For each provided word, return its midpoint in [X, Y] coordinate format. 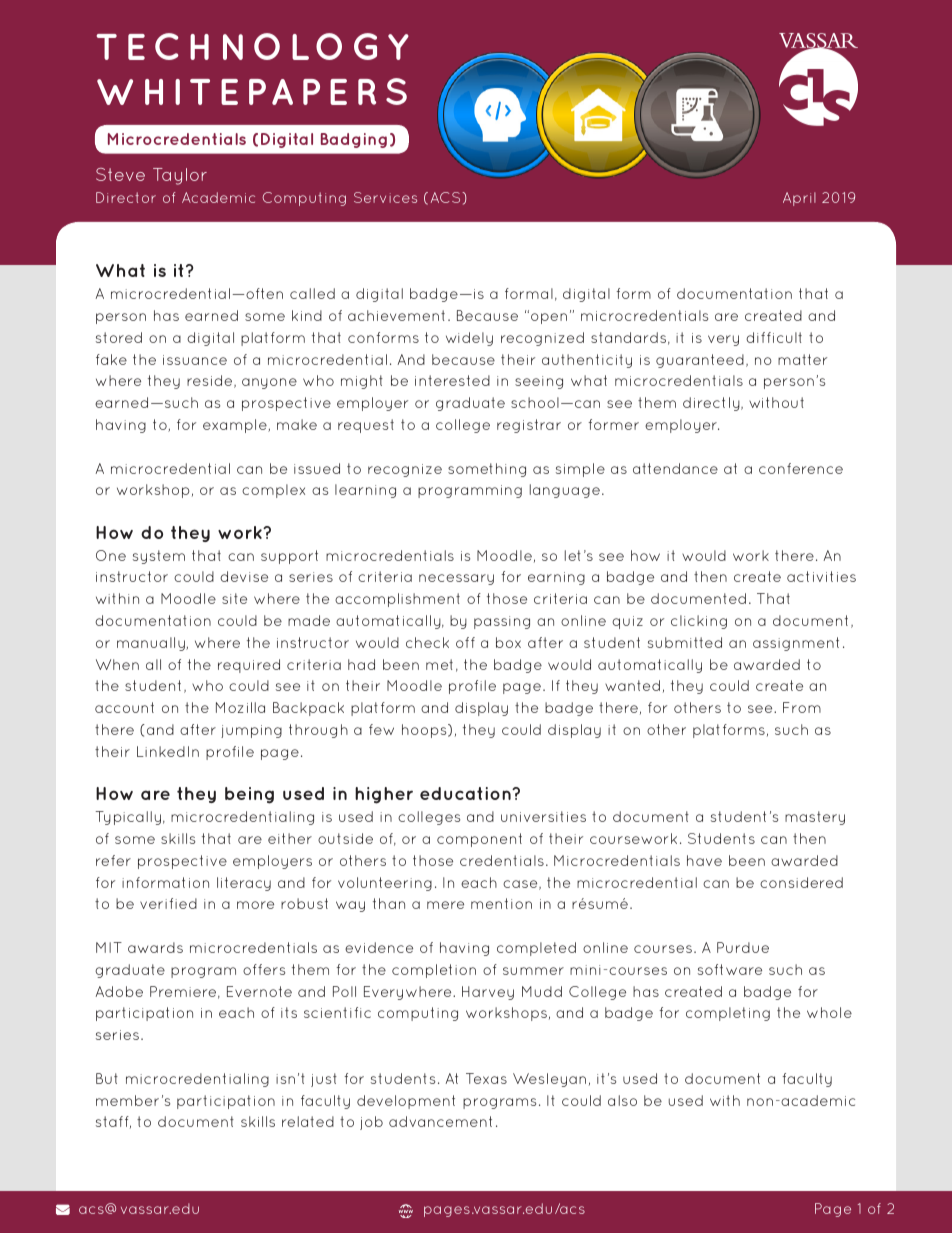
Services [385, 197]
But [107, 1078]
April [799, 199]
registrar [529, 426]
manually [152, 644]
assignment [796, 644]
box [508, 642]
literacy [244, 884]
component [479, 840]
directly [712, 404]
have [704, 860]
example [236, 426]
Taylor [180, 176]
